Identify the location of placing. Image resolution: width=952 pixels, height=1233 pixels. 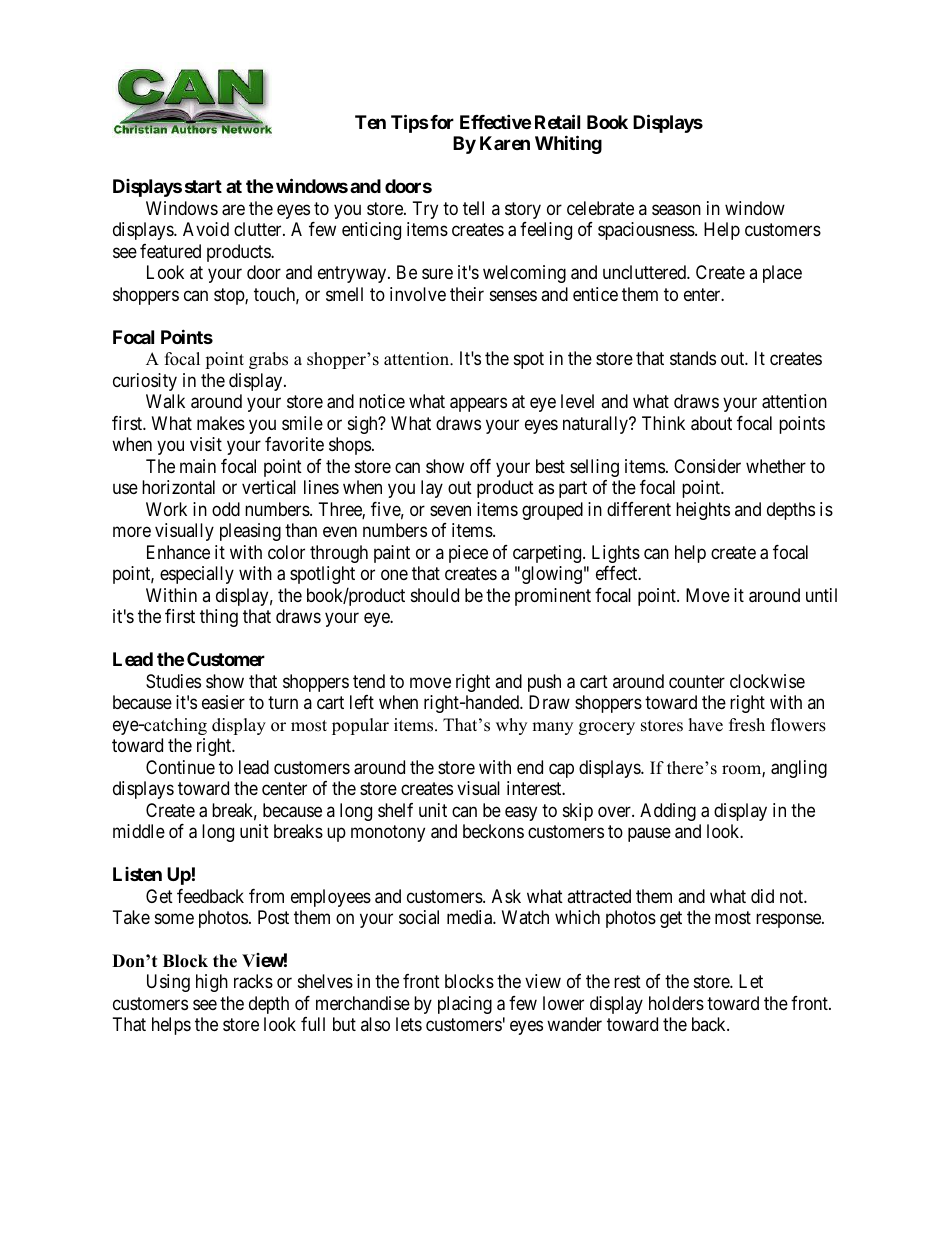
(465, 1005).
